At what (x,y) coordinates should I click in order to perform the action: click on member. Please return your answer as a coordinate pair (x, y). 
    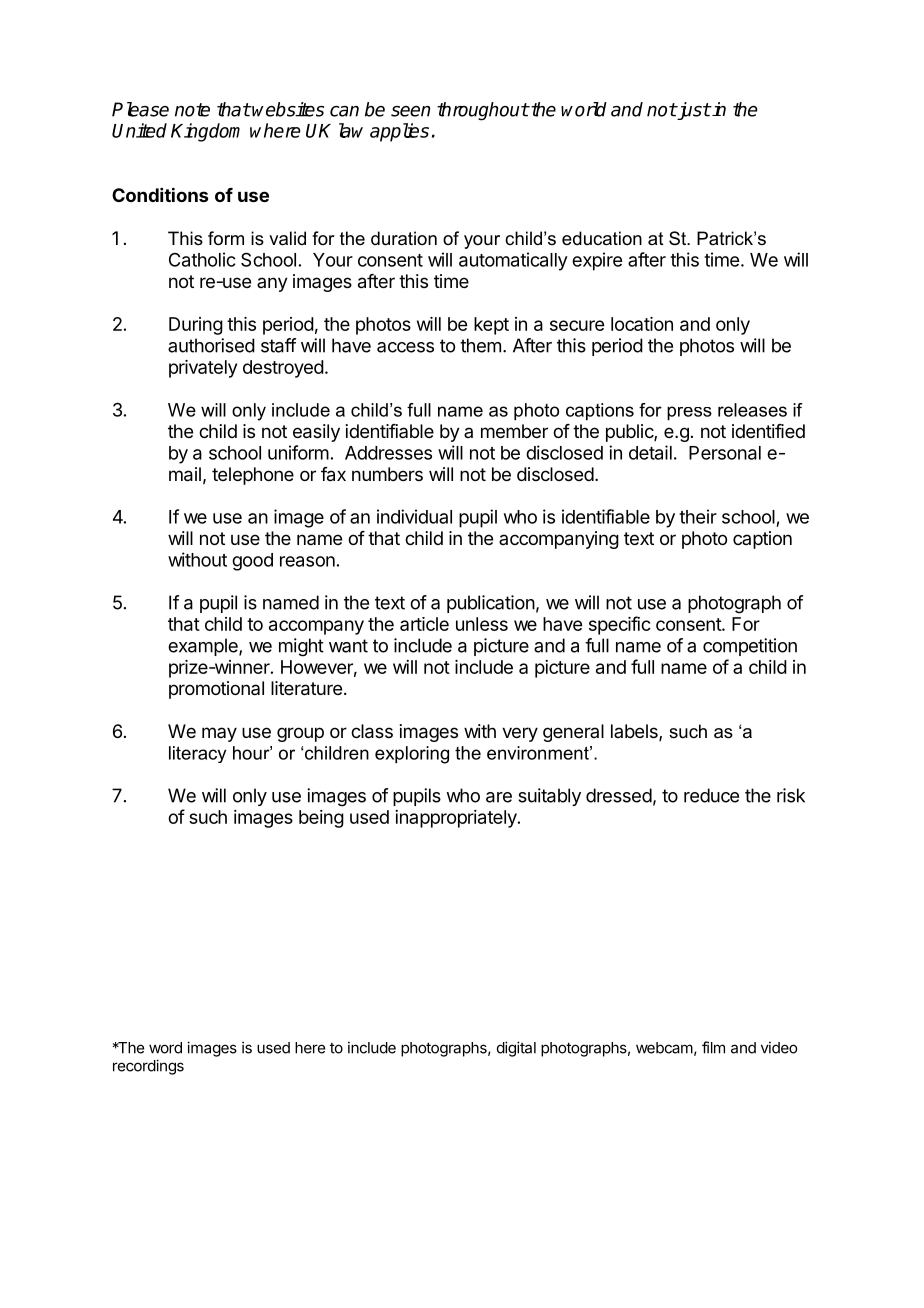
    Looking at the image, I should click on (514, 431).
